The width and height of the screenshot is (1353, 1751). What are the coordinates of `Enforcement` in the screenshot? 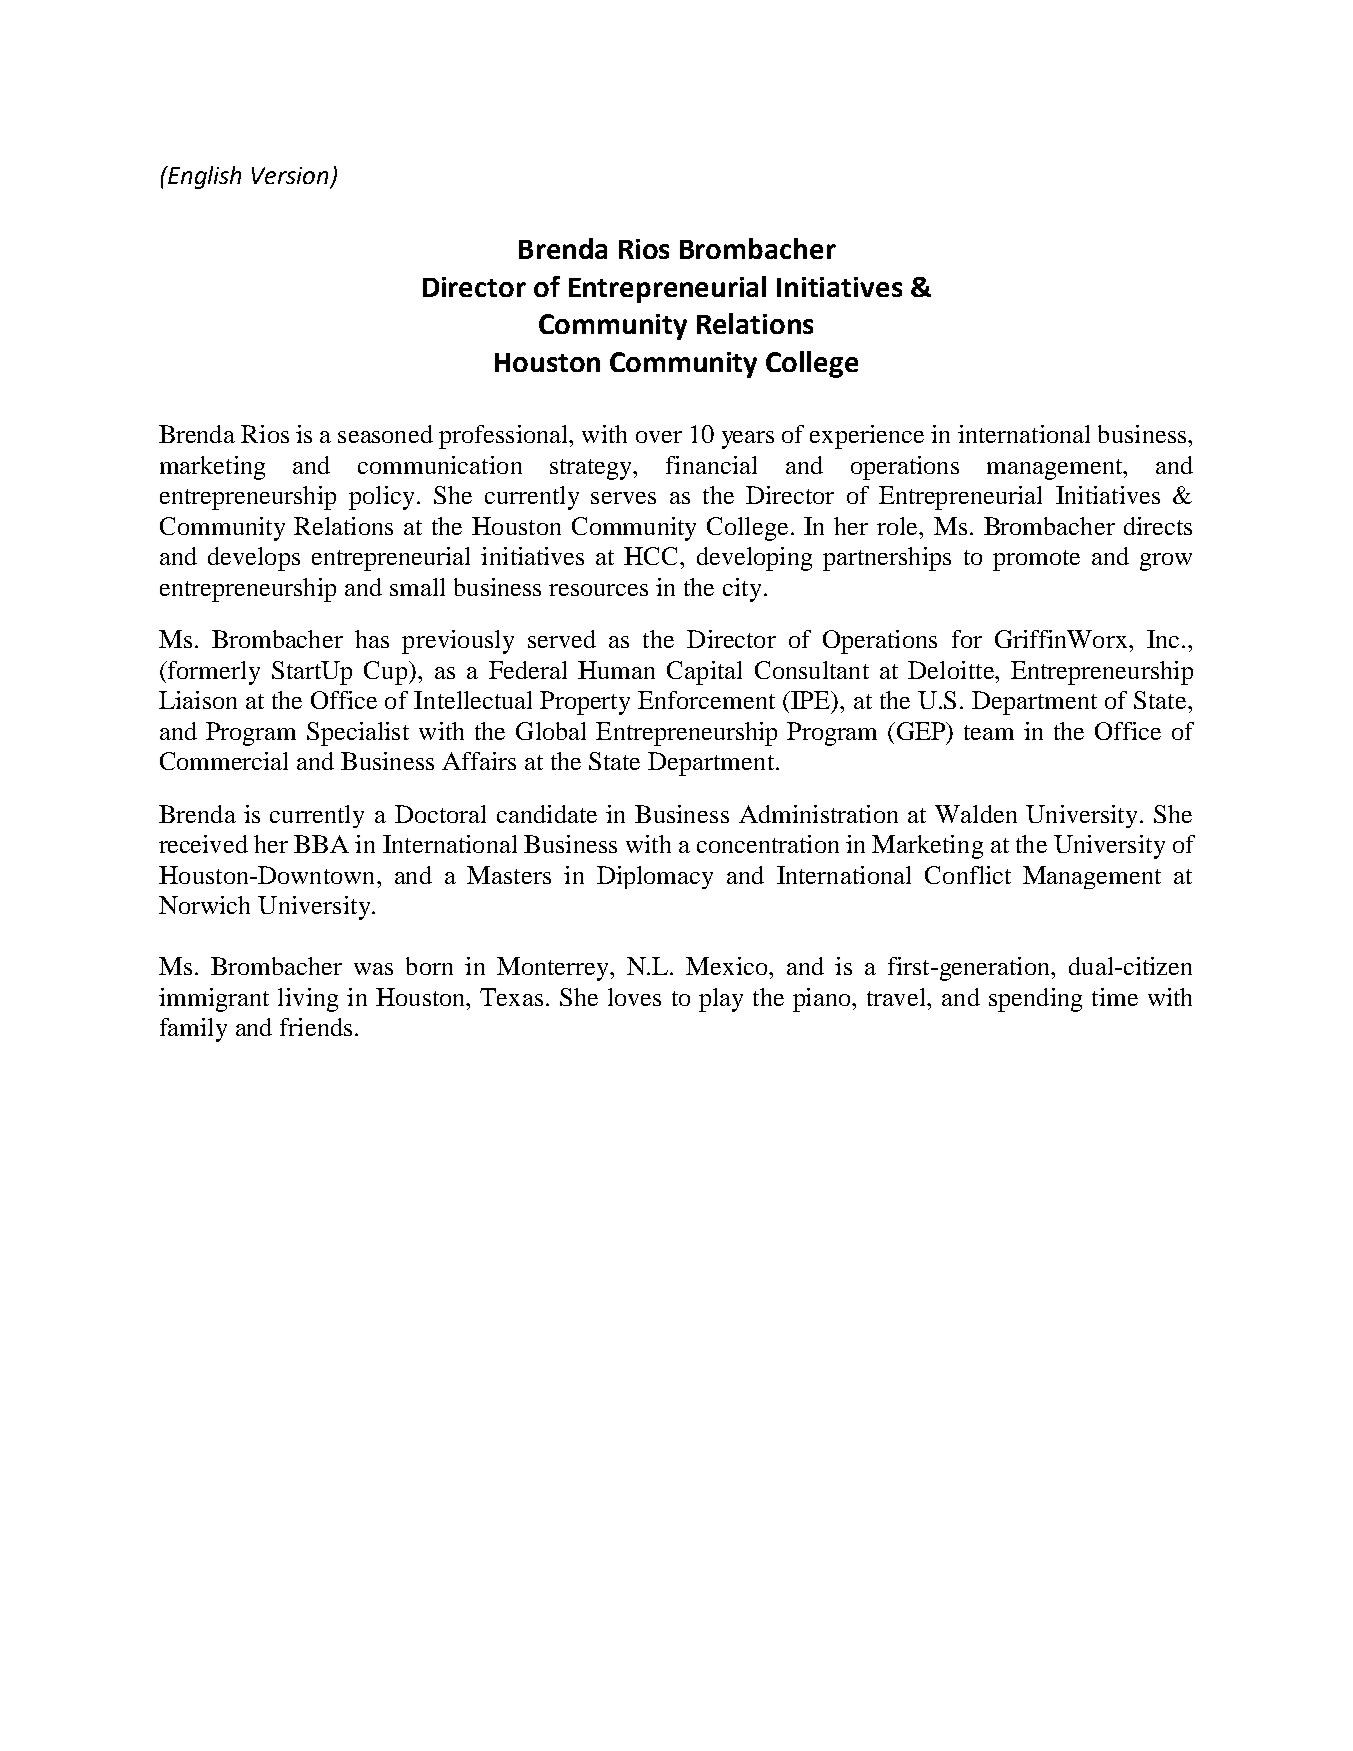 It's located at (706, 700).
